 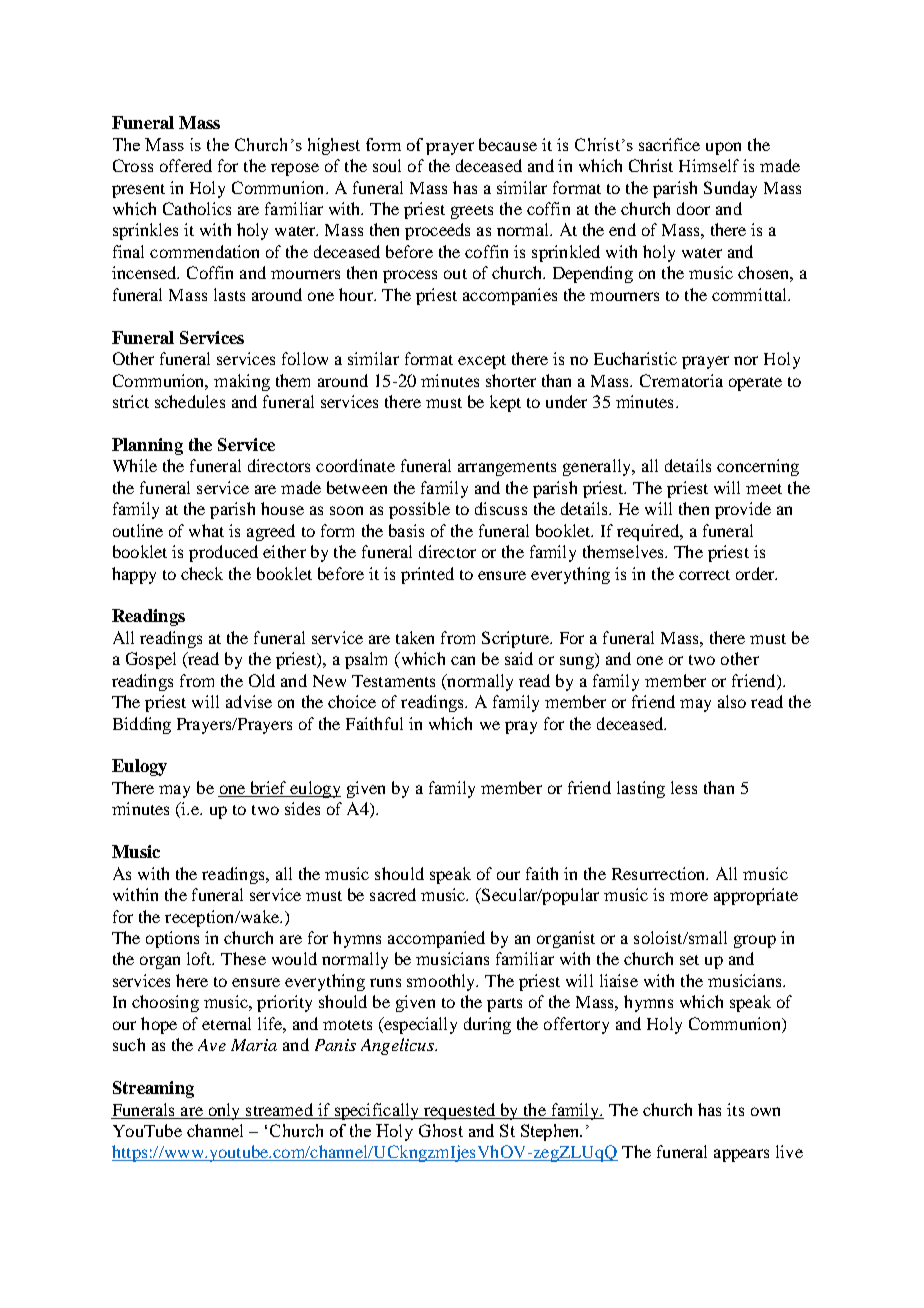 What do you see at coordinates (463, 660) in the screenshot?
I see `can` at bounding box center [463, 660].
